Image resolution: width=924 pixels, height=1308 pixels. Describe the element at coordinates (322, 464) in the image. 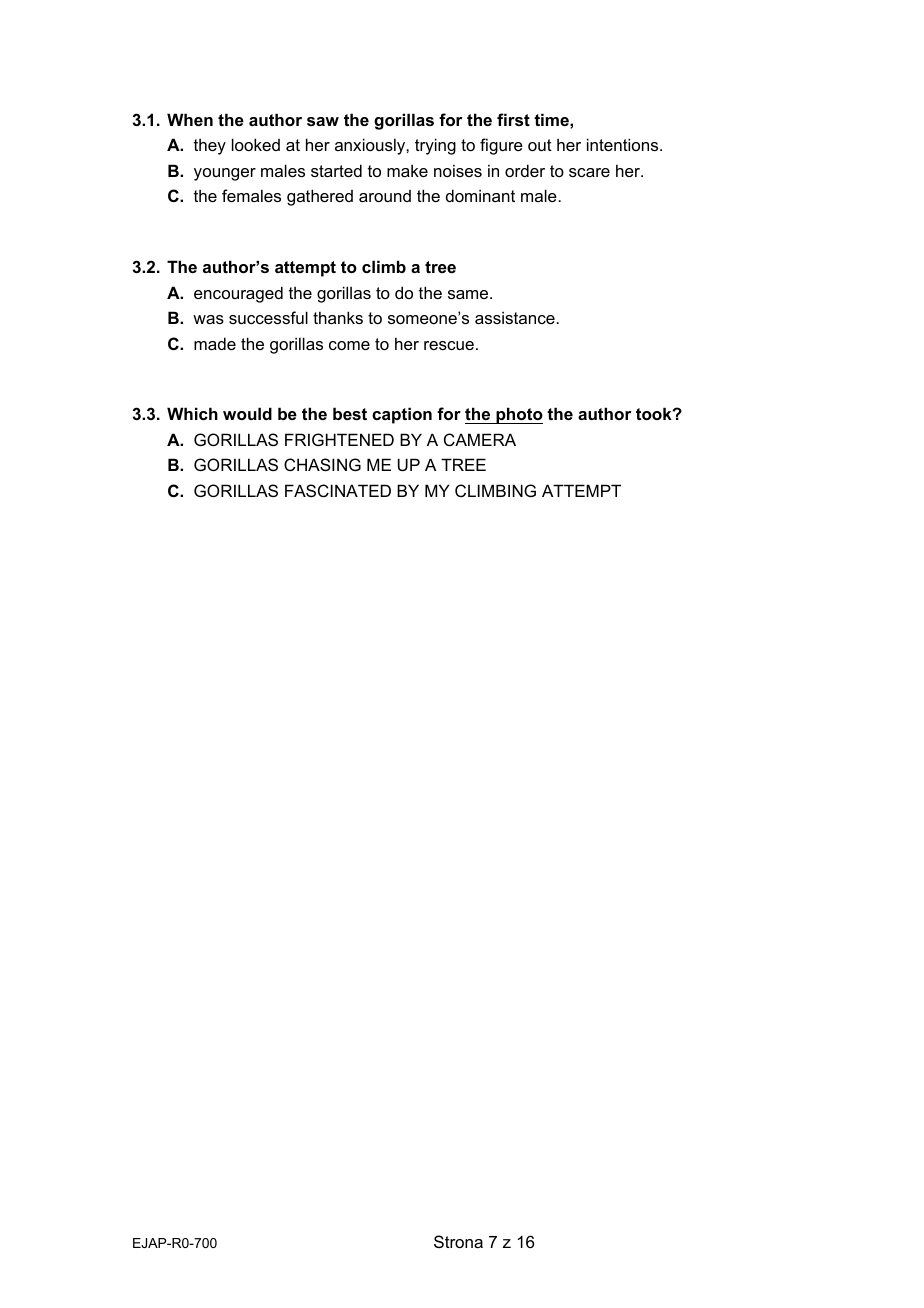

I see `CHASING` at that location.
